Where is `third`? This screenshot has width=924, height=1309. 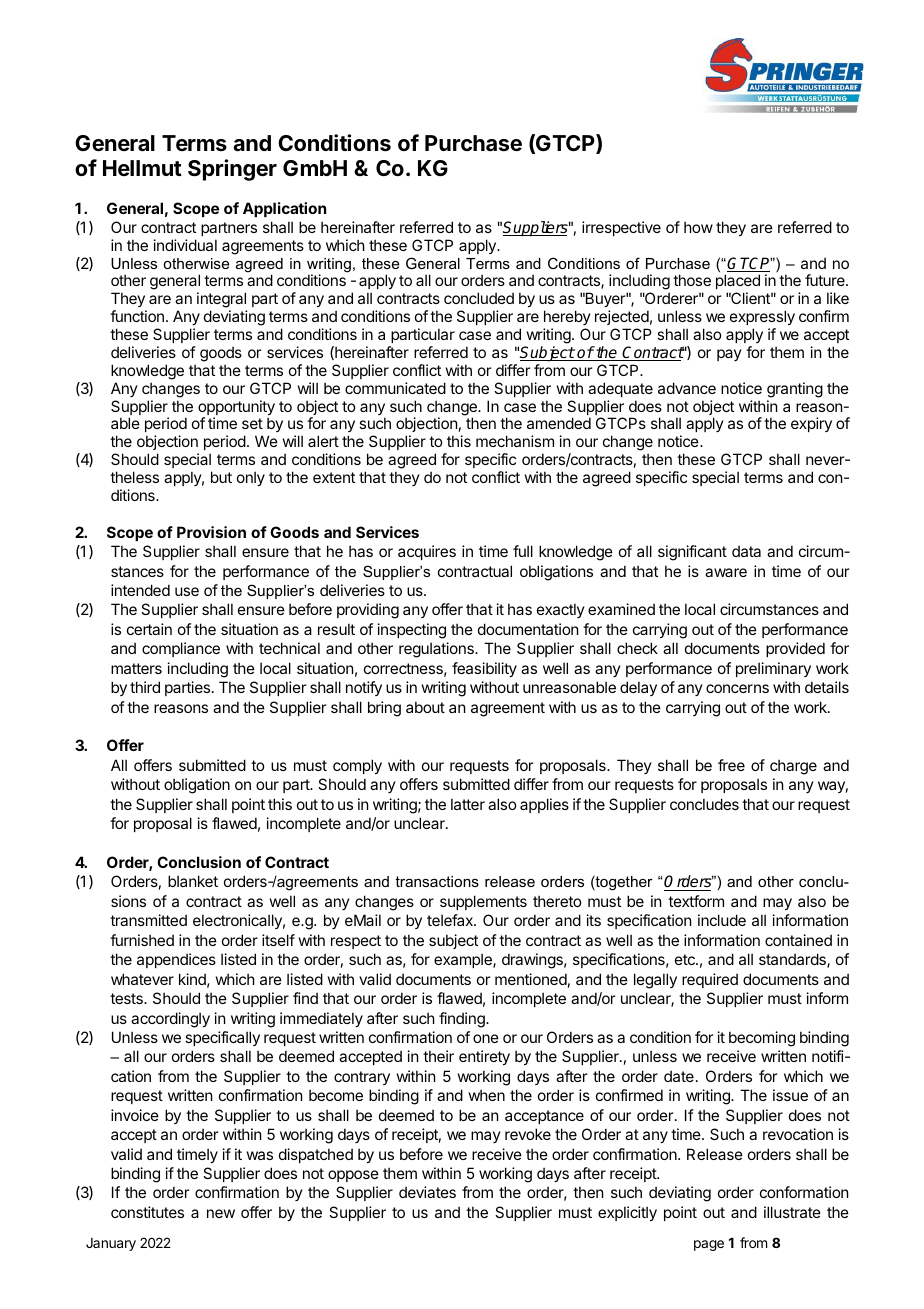 third is located at coordinates (145, 687).
